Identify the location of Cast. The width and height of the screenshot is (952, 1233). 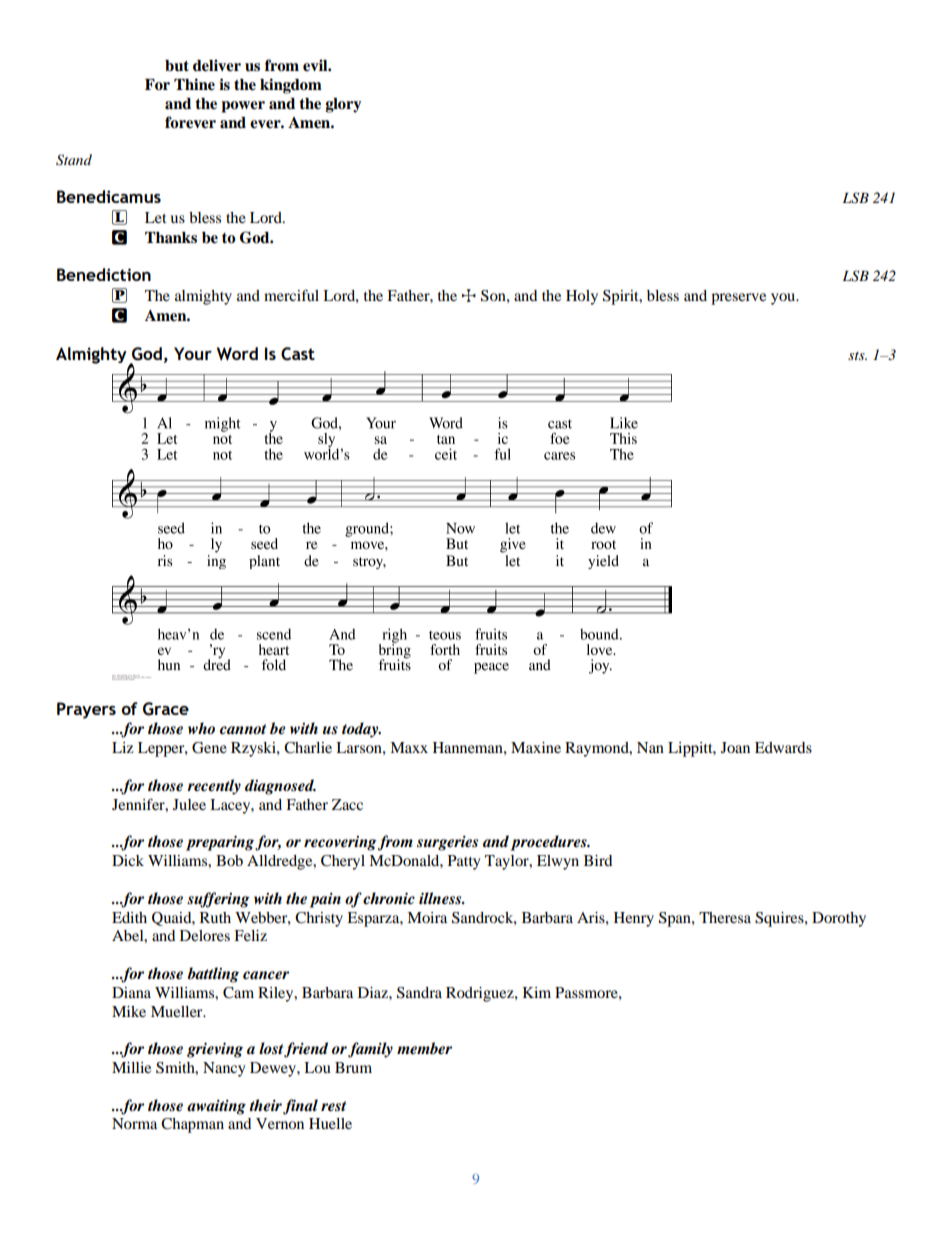
(298, 354).
